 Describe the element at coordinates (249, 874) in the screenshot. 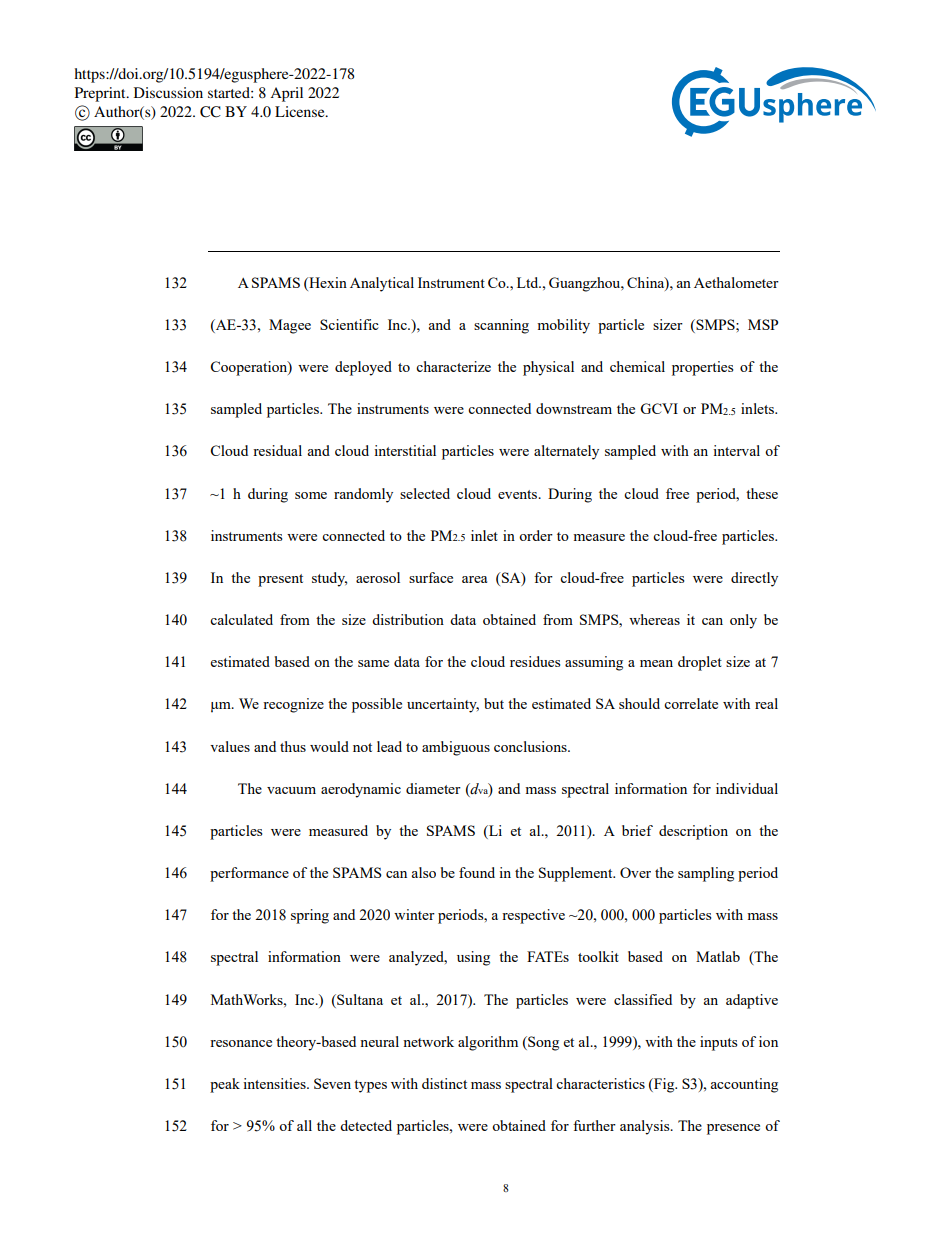

I see `performance` at that location.
